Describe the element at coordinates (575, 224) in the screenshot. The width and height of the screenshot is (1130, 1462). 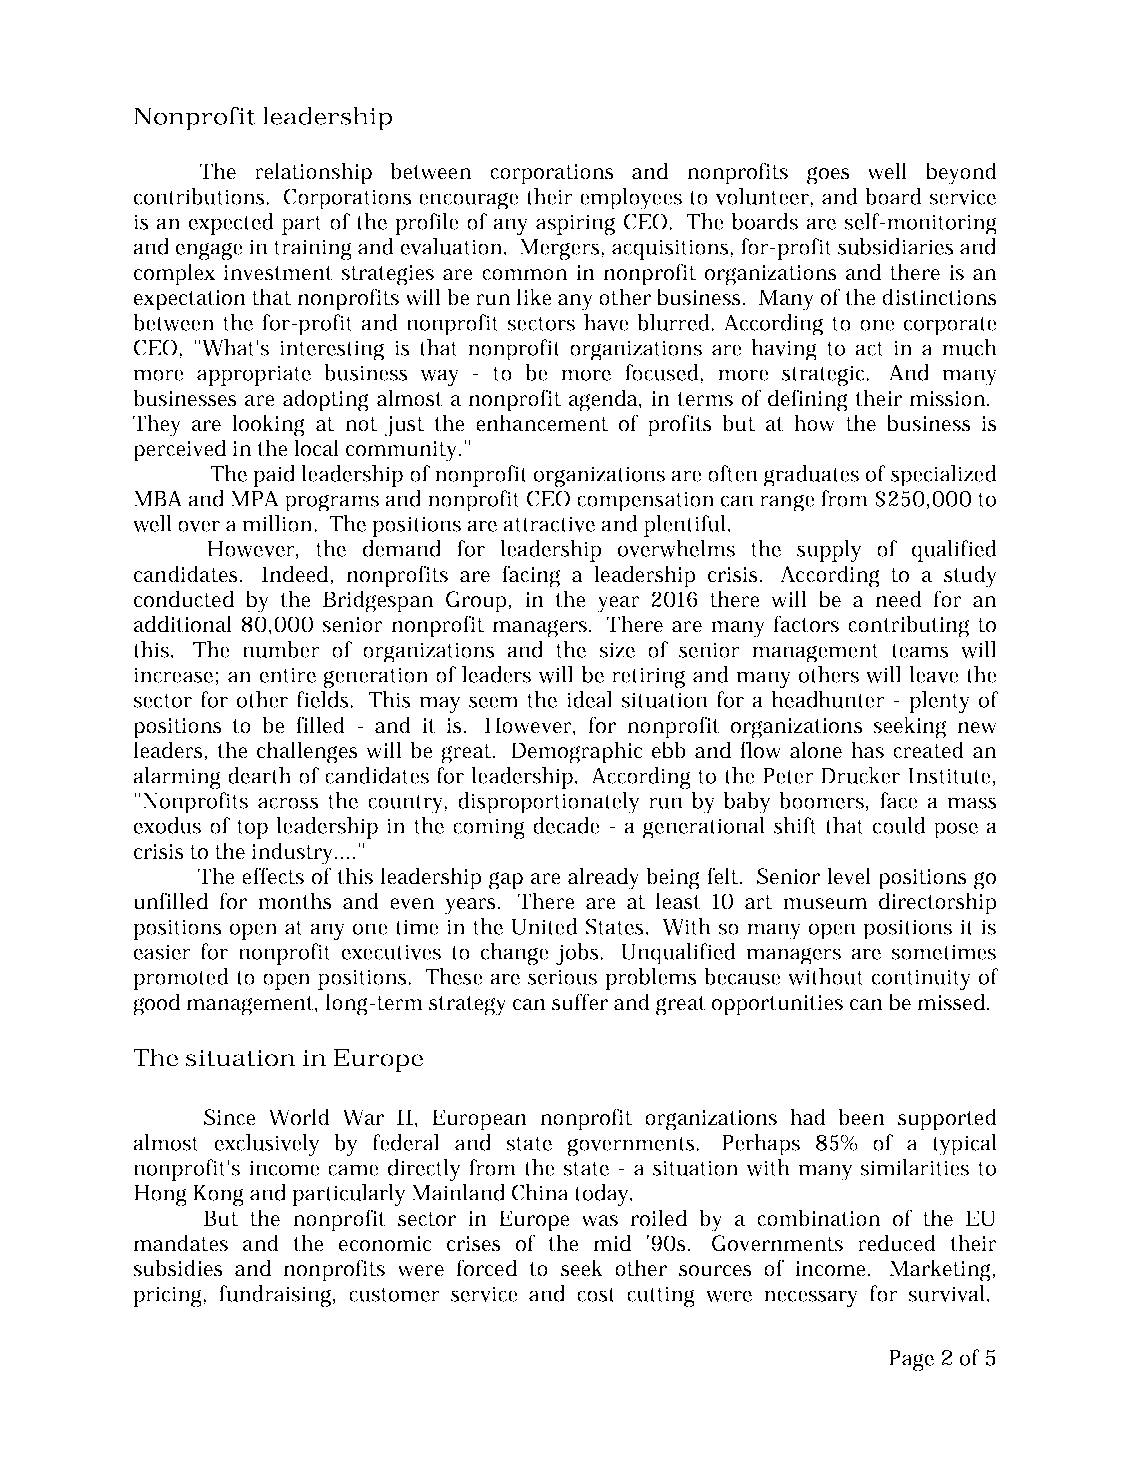
I see `aspiring` at that location.
